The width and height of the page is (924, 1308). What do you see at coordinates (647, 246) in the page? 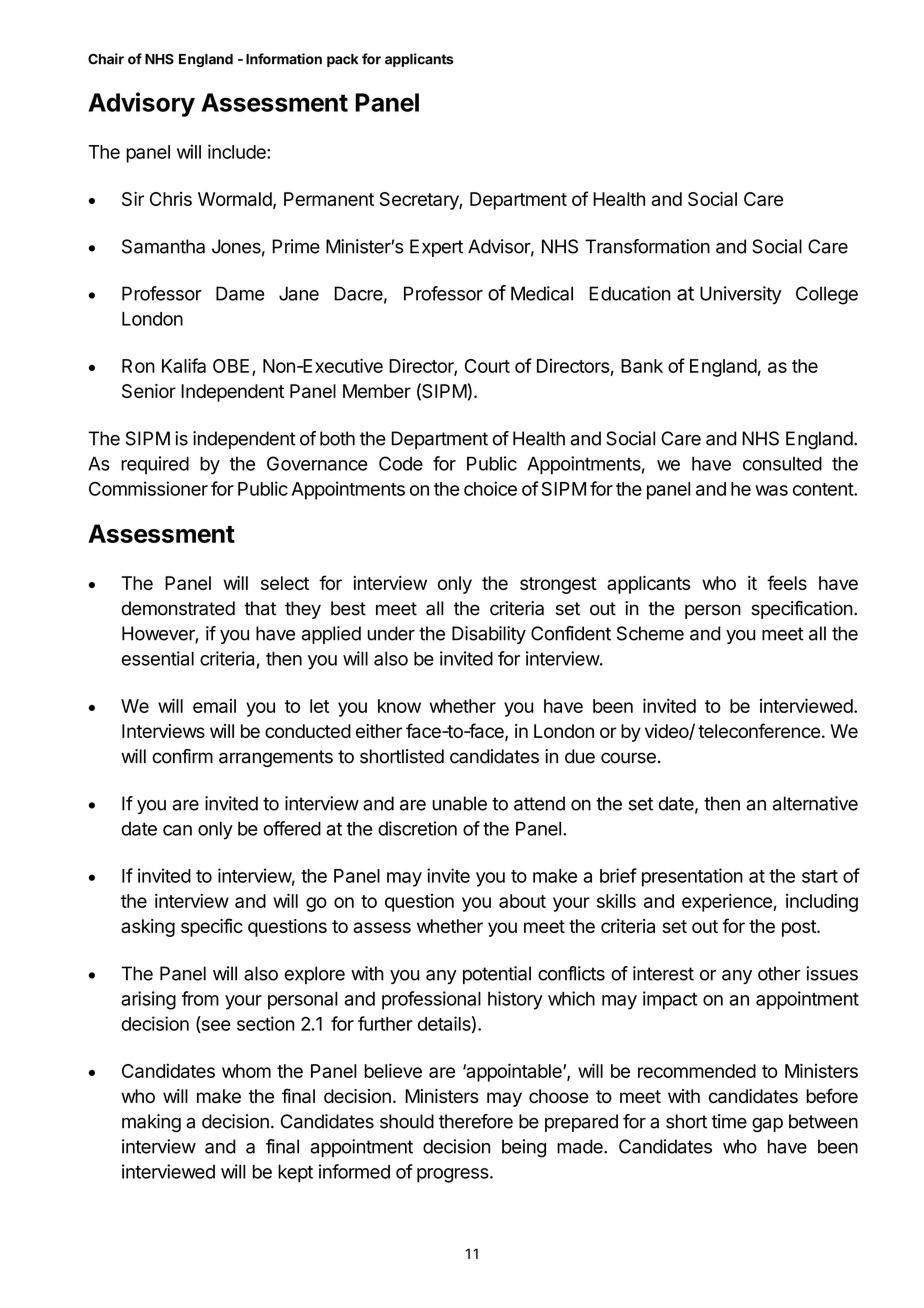
I see `Transformation` at bounding box center [647, 246].
